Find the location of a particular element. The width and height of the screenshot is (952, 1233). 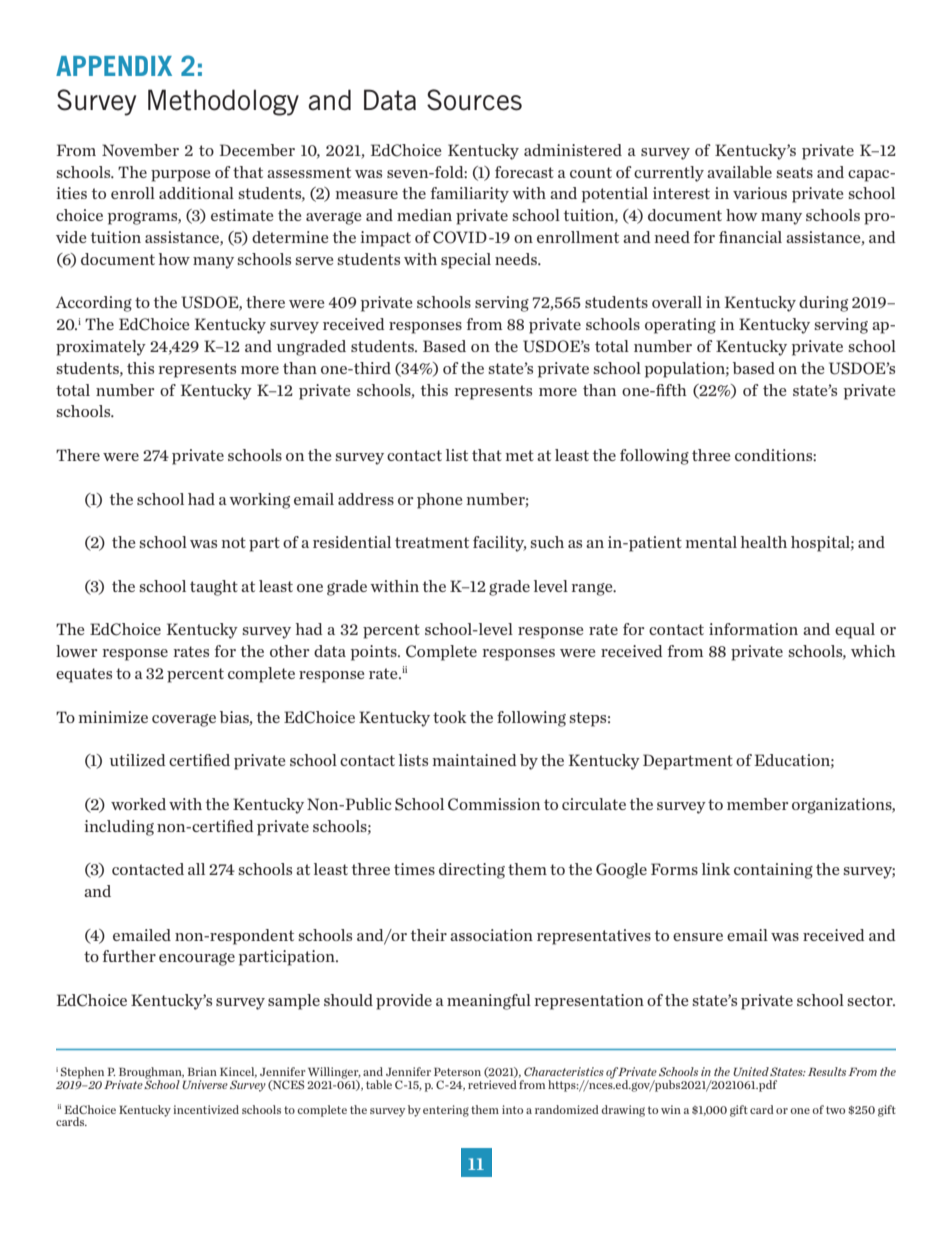

retrieved is located at coordinates (492, 1084).
